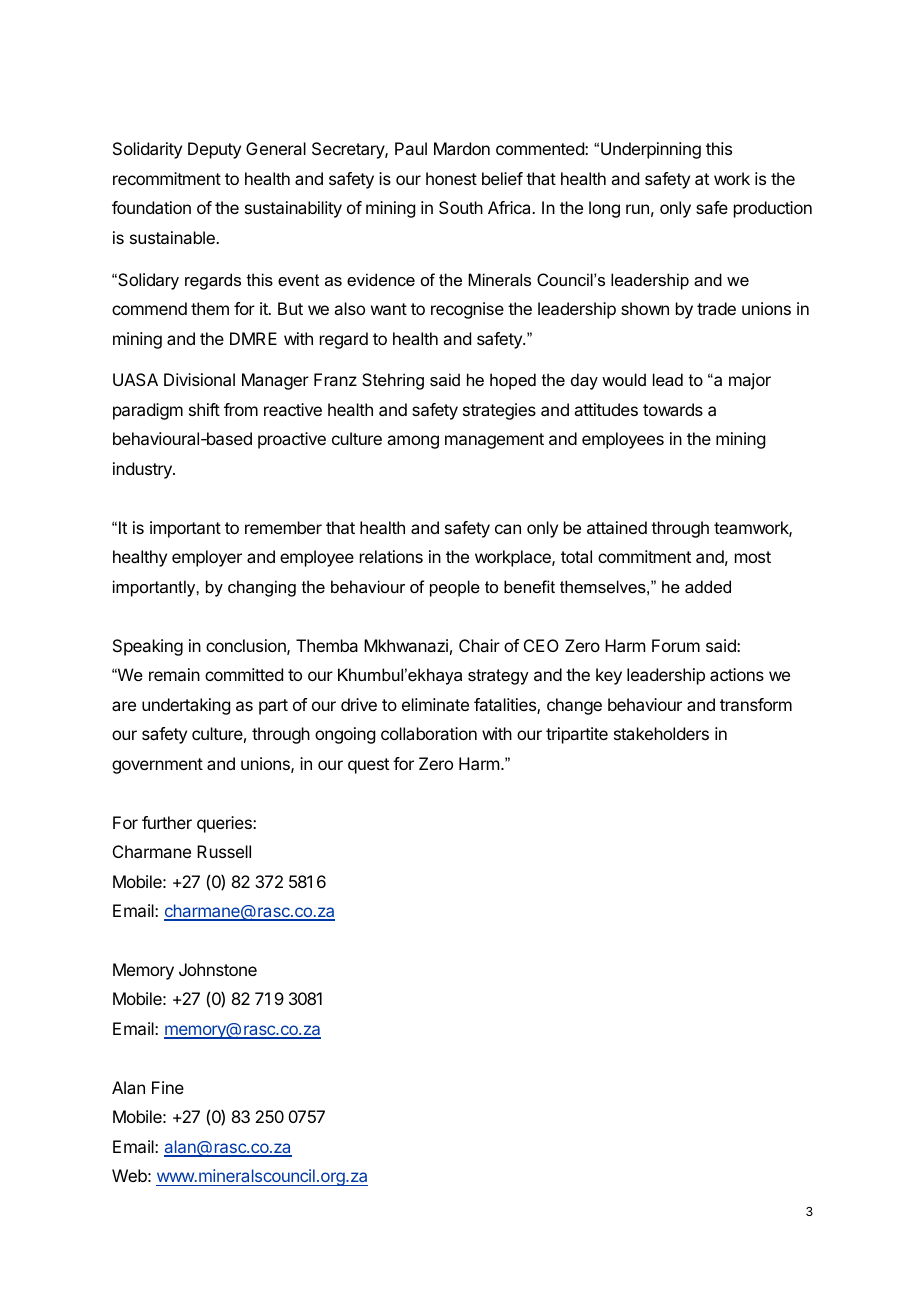 This document has height=1308, width=924. What do you see at coordinates (451, 178) in the document?
I see `honest` at bounding box center [451, 178].
